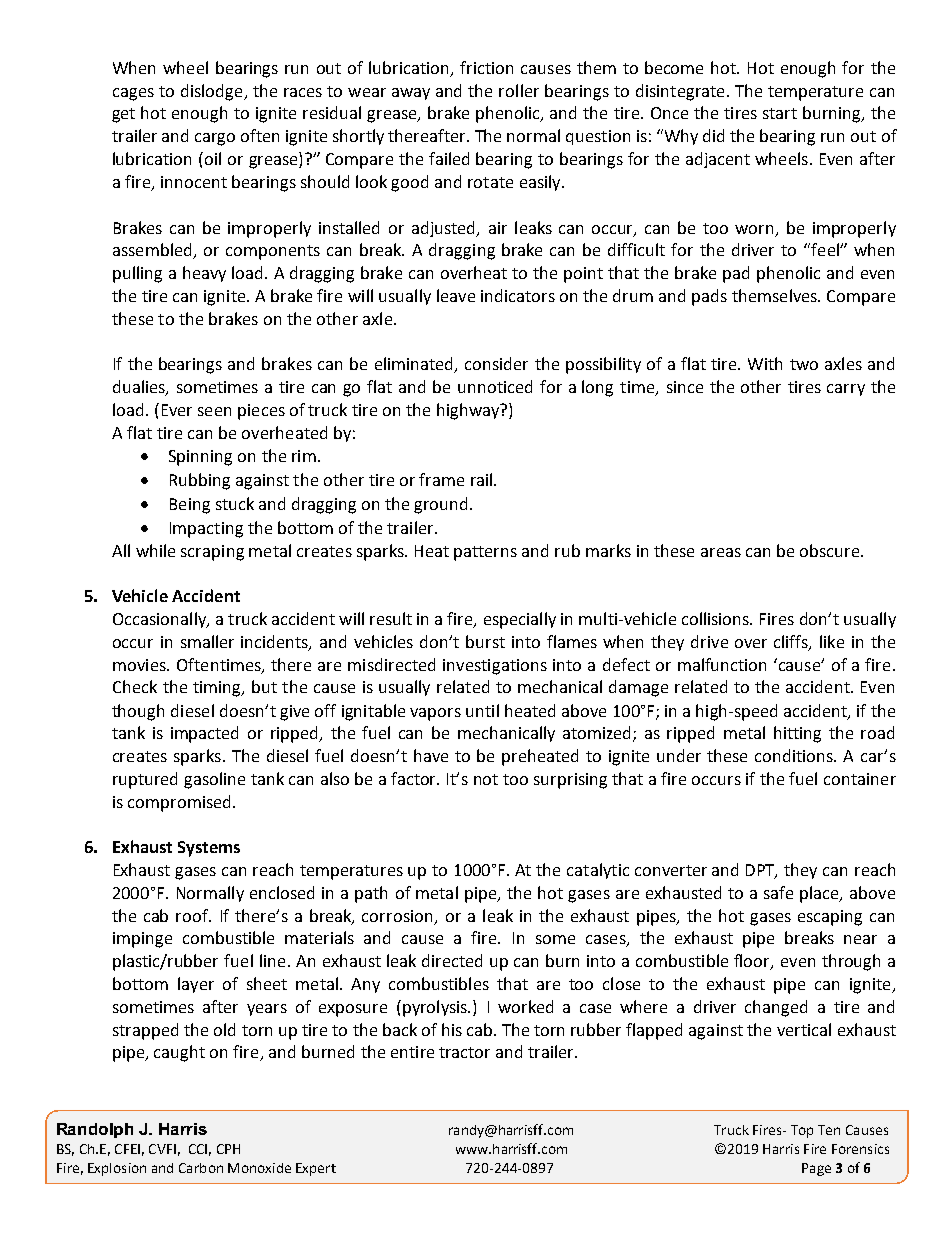  Describe the element at coordinates (780, 113) in the document. I see `start` at that location.
